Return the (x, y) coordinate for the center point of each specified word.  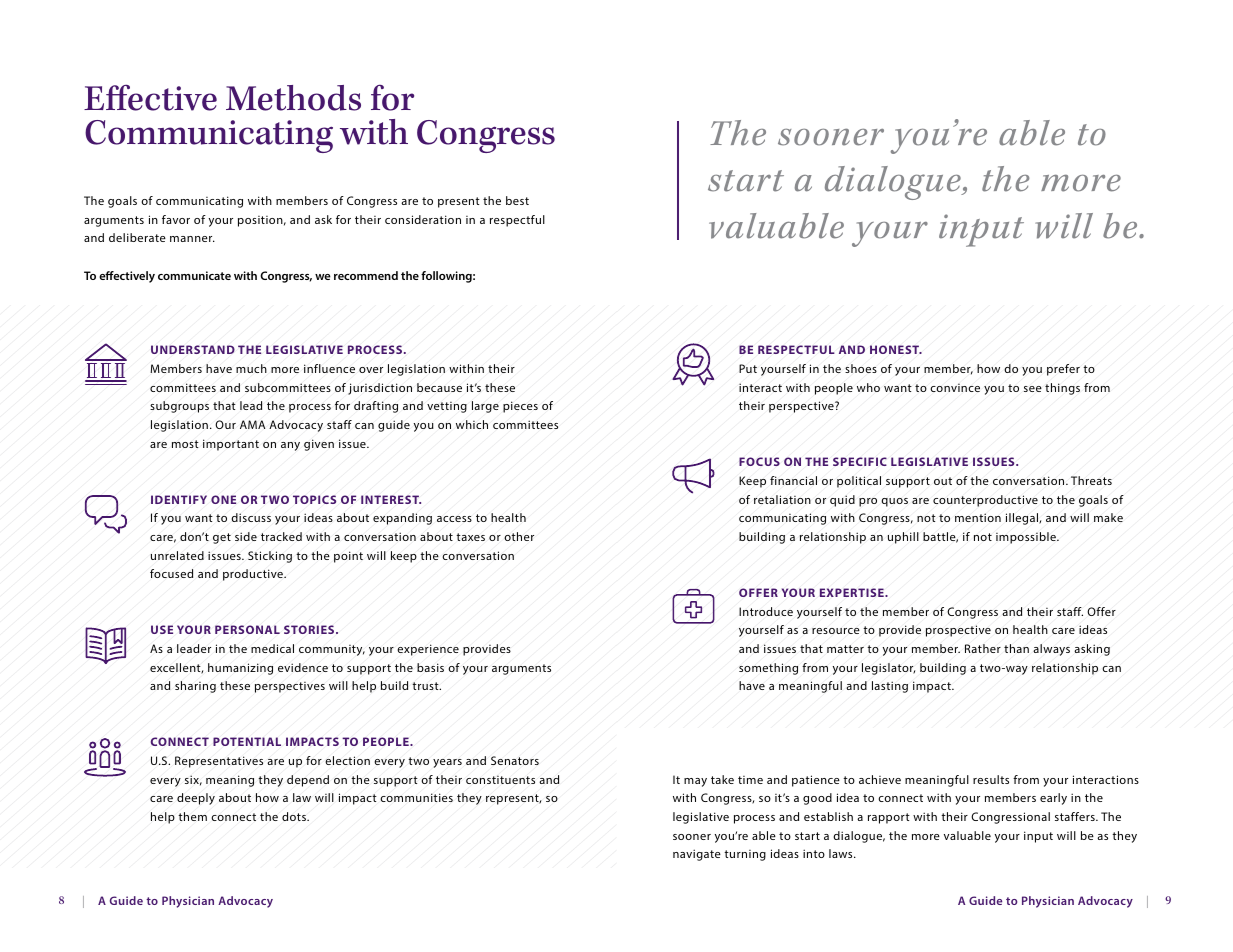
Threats (1091, 480)
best (517, 200)
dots (295, 816)
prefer (1063, 370)
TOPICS (314, 499)
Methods (293, 98)
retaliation (782, 499)
